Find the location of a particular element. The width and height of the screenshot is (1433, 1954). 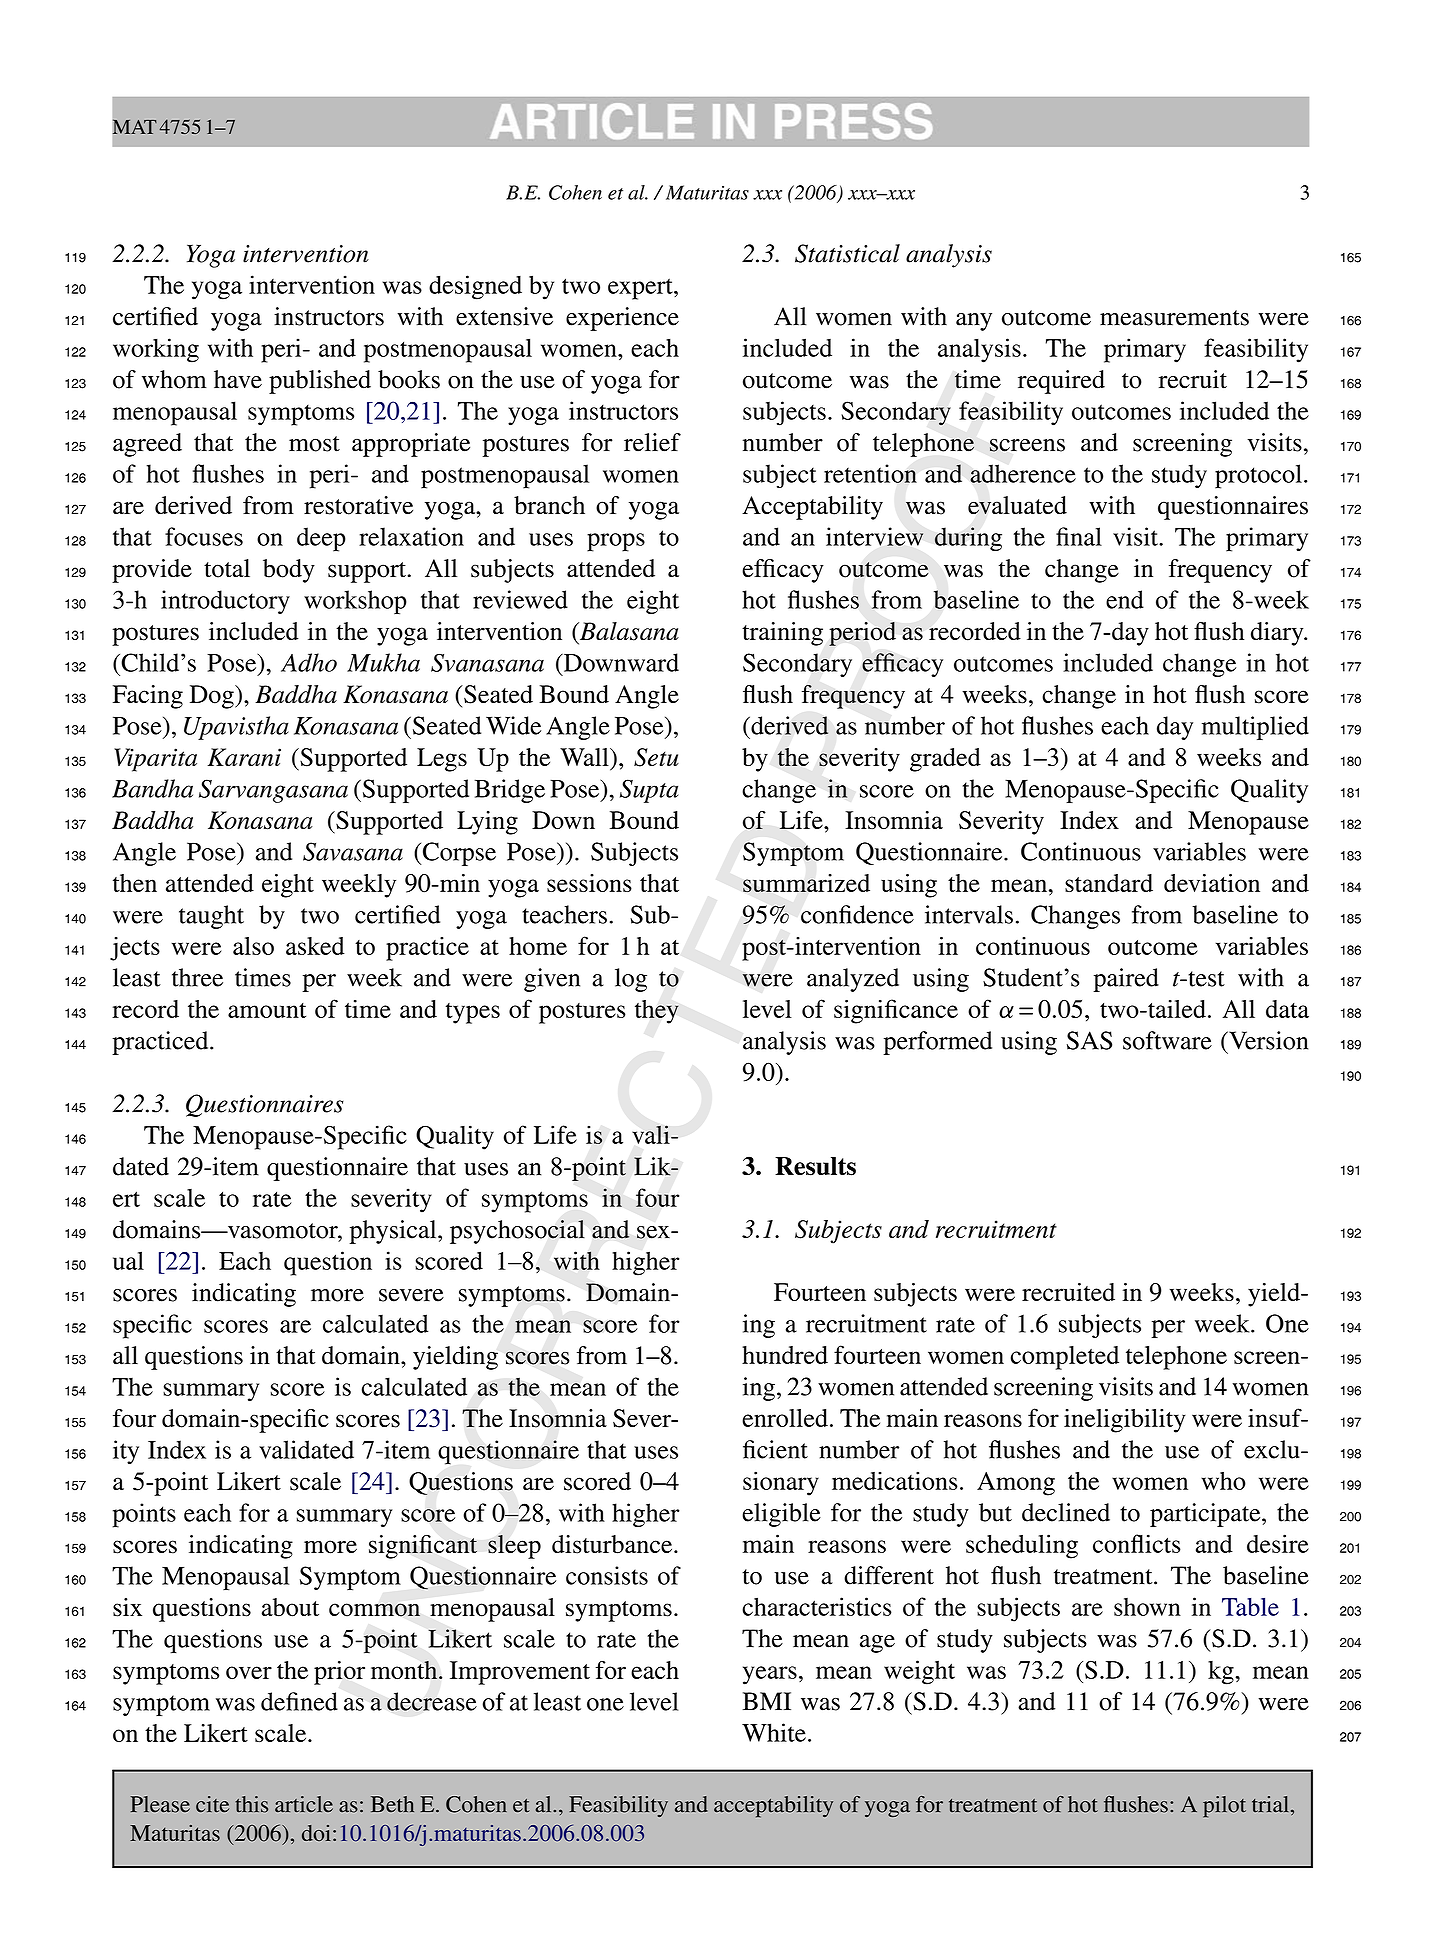

have is located at coordinates (238, 379).
